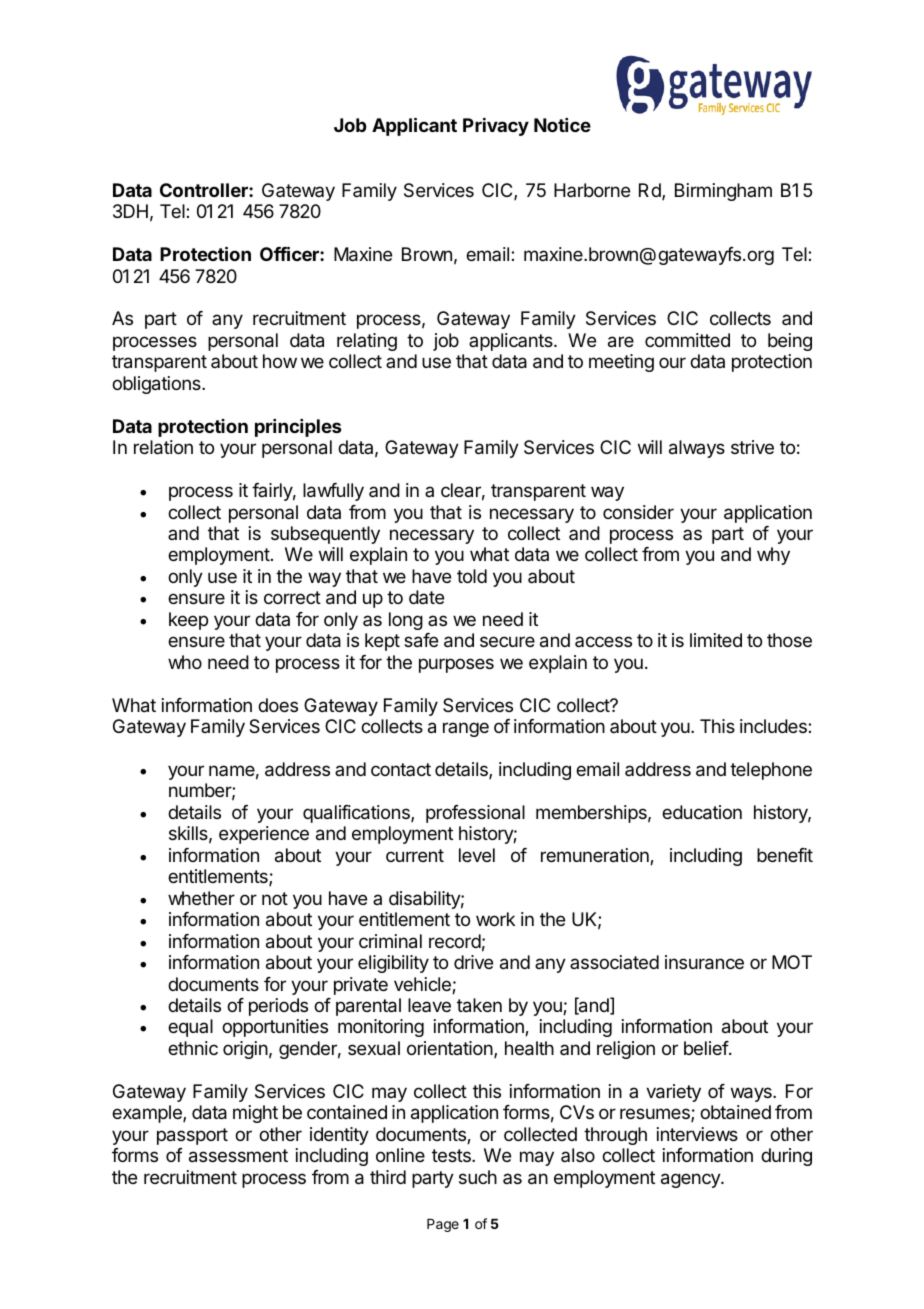 Image resolution: width=924 pixels, height=1309 pixels. Describe the element at coordinates (238, 1156) in the screenshot. I see `assessment` at that location.
